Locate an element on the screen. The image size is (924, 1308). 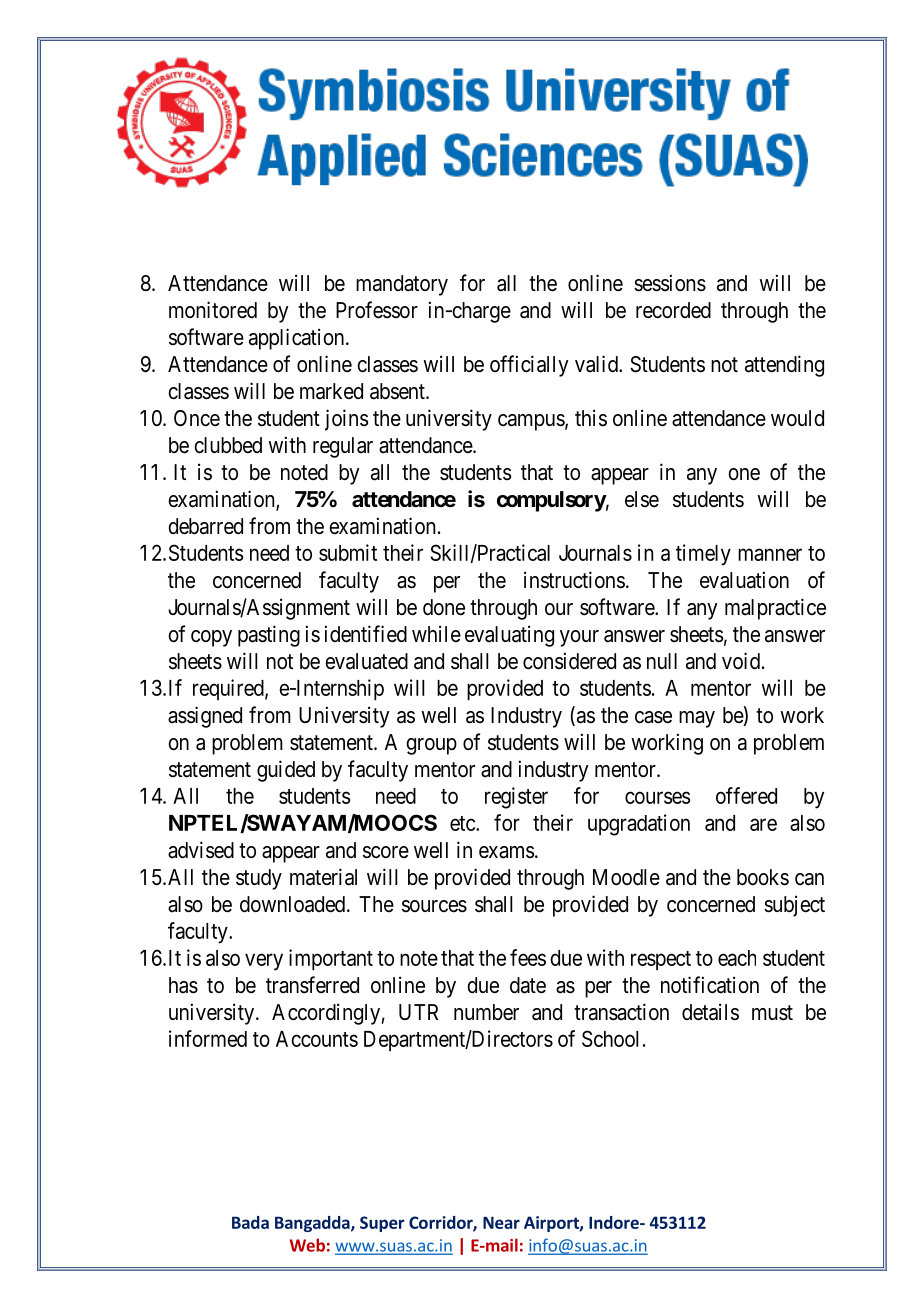
Bada is located at coordinates (250, 1222).
